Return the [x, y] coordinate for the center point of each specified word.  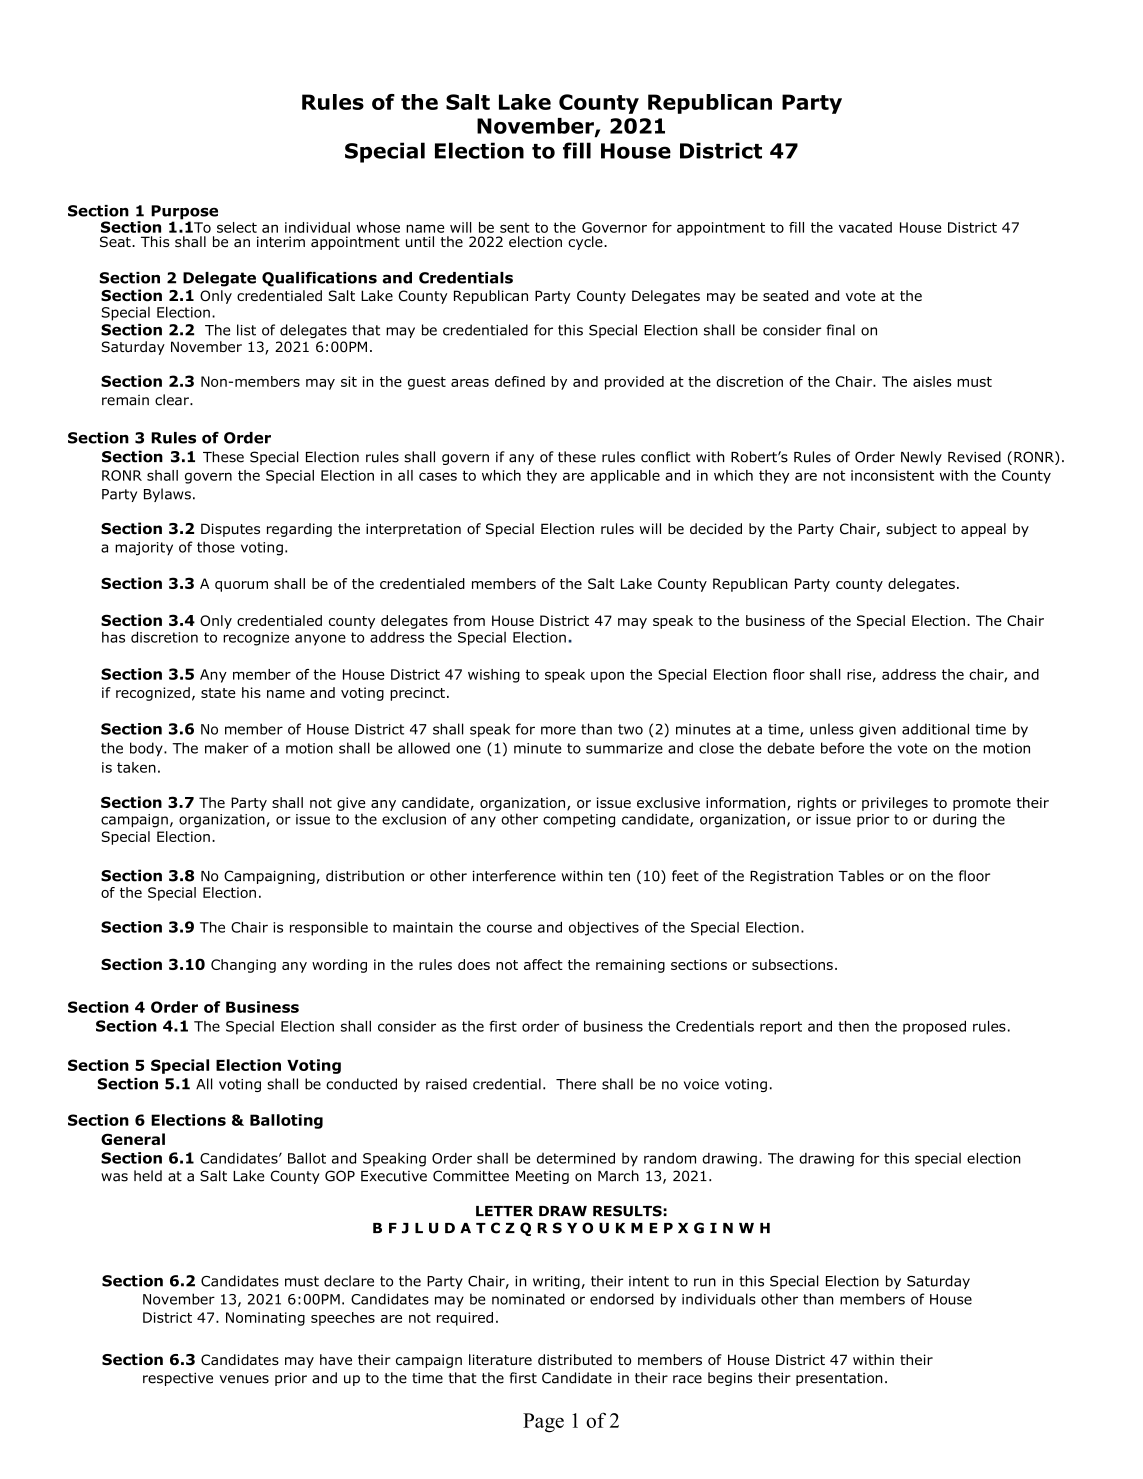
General [133, 1139]
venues [244, 1379]
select [237, 227]
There [576, 1084]
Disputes [230, 530]
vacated [865, 227]
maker [227, 748]
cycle [586, 243]
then [853, 1026]
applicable [625, 477]
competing [579, 821]
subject [911, 530]
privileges [895, 804]
